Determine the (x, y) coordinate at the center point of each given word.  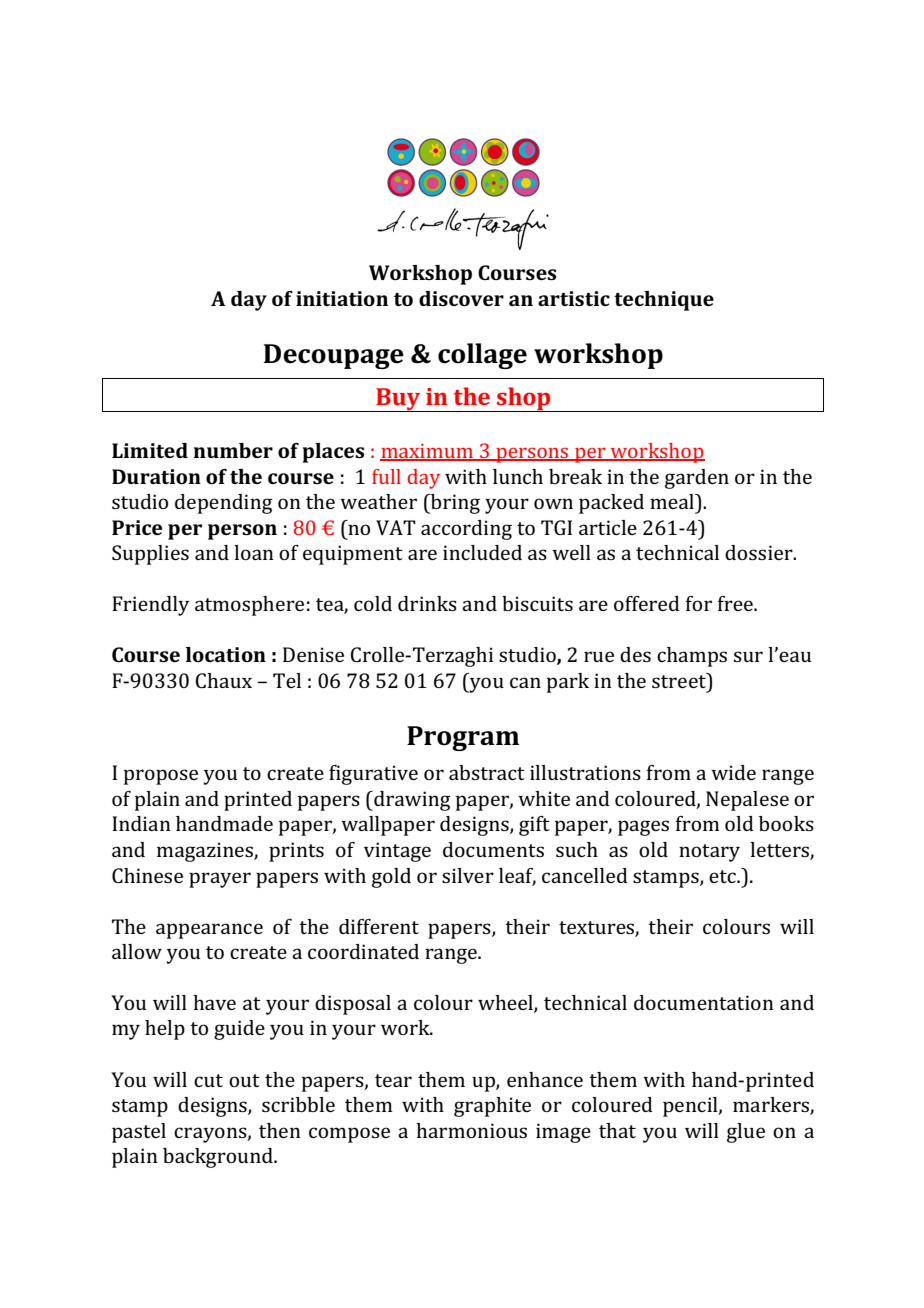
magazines (206, 852)
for (699, 603)
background (219, 1158)
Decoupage (334, 356)
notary (709, 853)
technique (664, 301)
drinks (427, 603)
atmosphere (249, 606)
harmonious (471, 1130)
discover (461, 298)
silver (468, 875)
